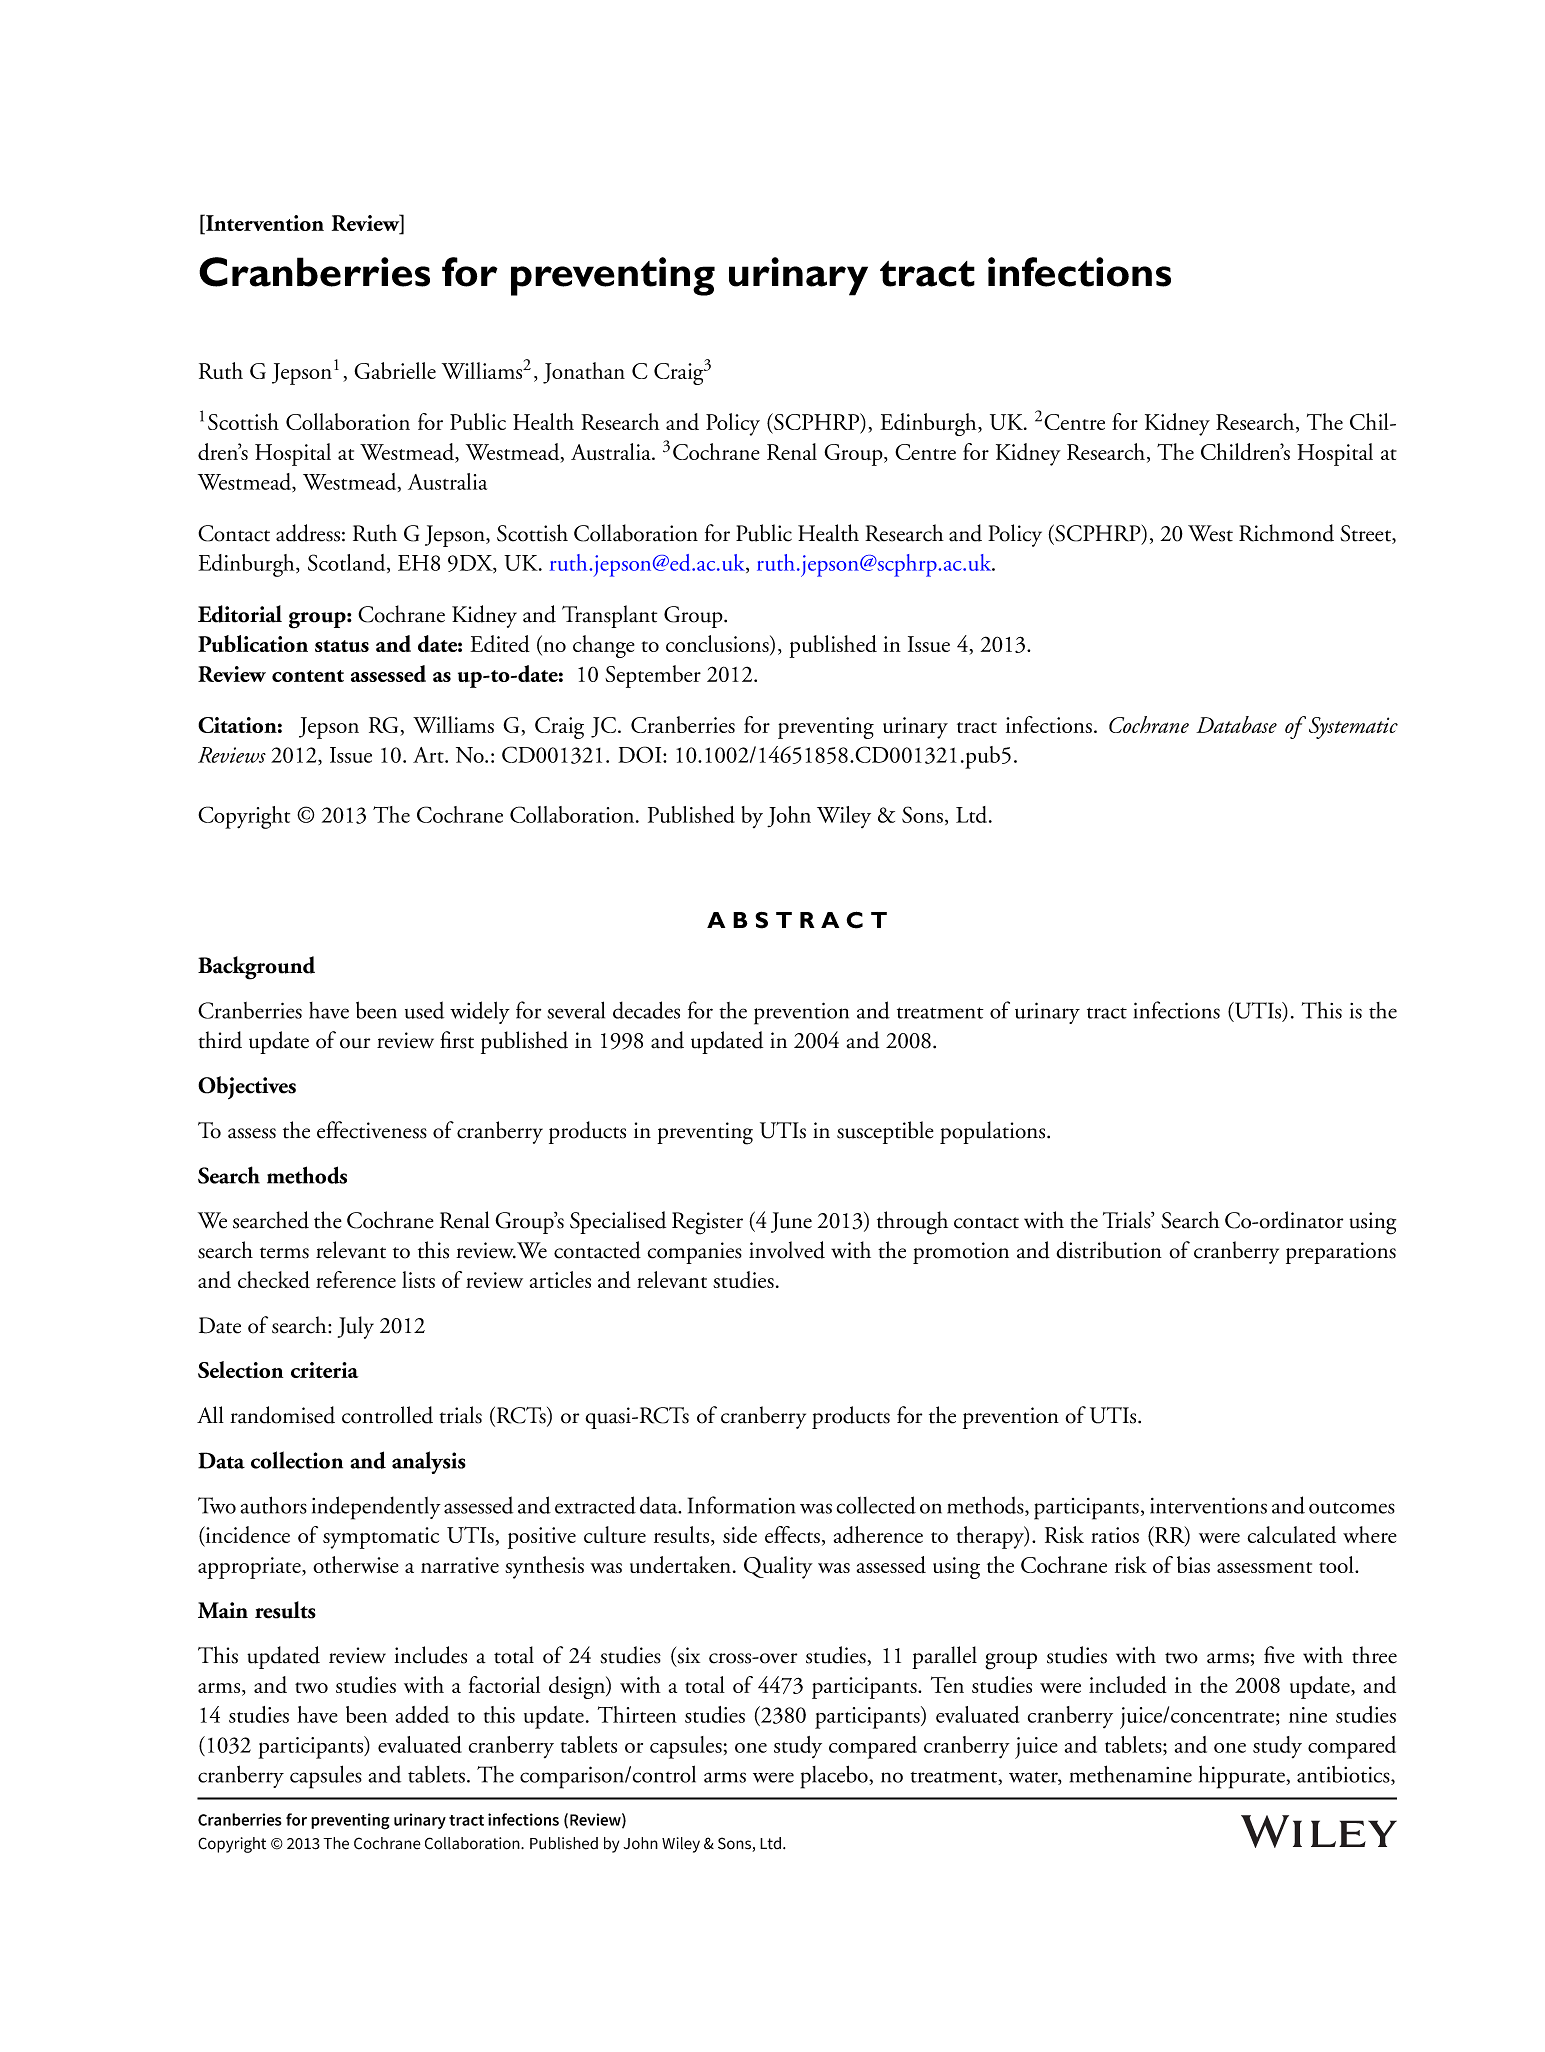 This screenshot has width=1545, height=2052. I want to click on Jonathan, so click(584, 373).
